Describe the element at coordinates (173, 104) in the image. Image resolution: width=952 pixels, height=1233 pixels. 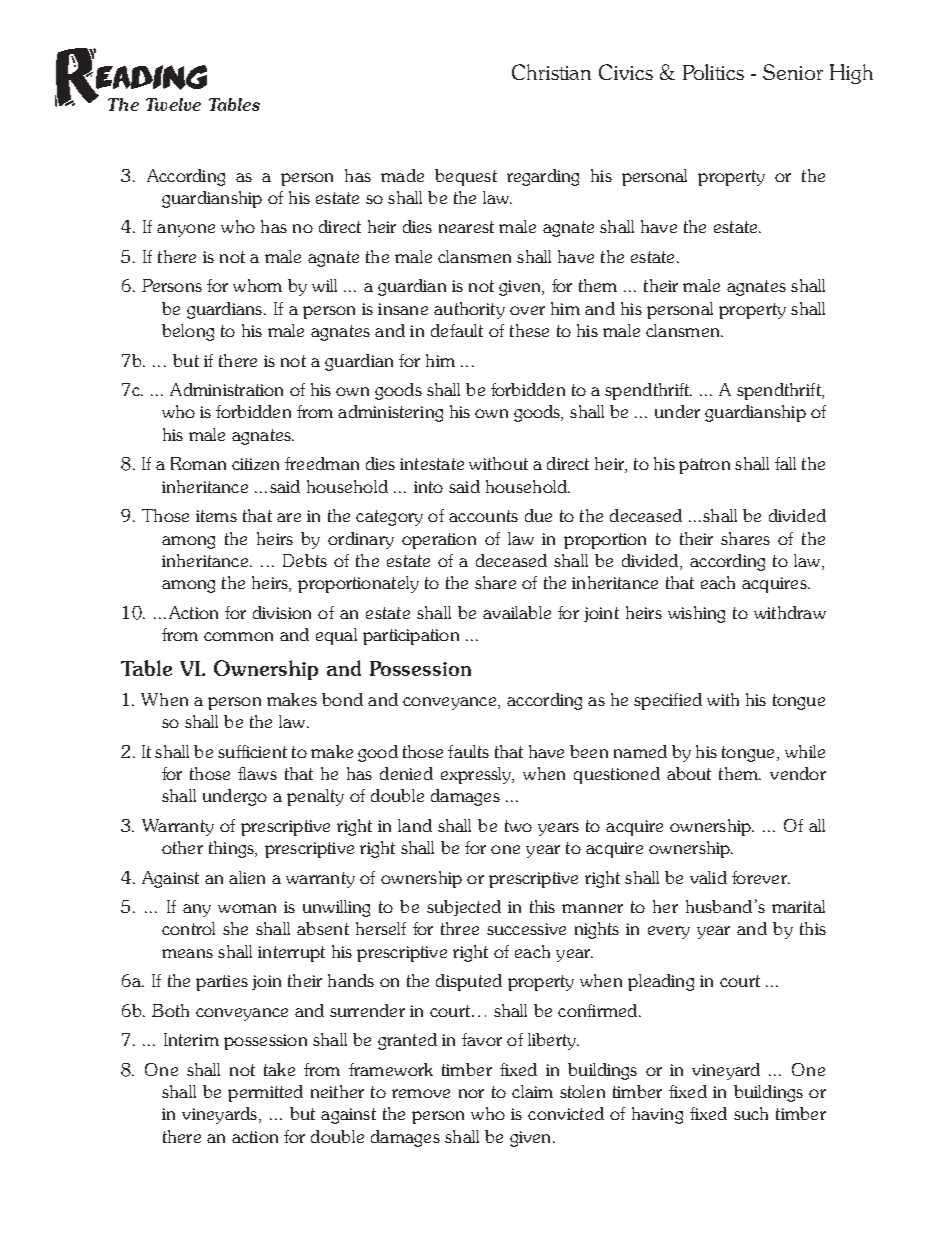
I see `Twelve` at that location.
